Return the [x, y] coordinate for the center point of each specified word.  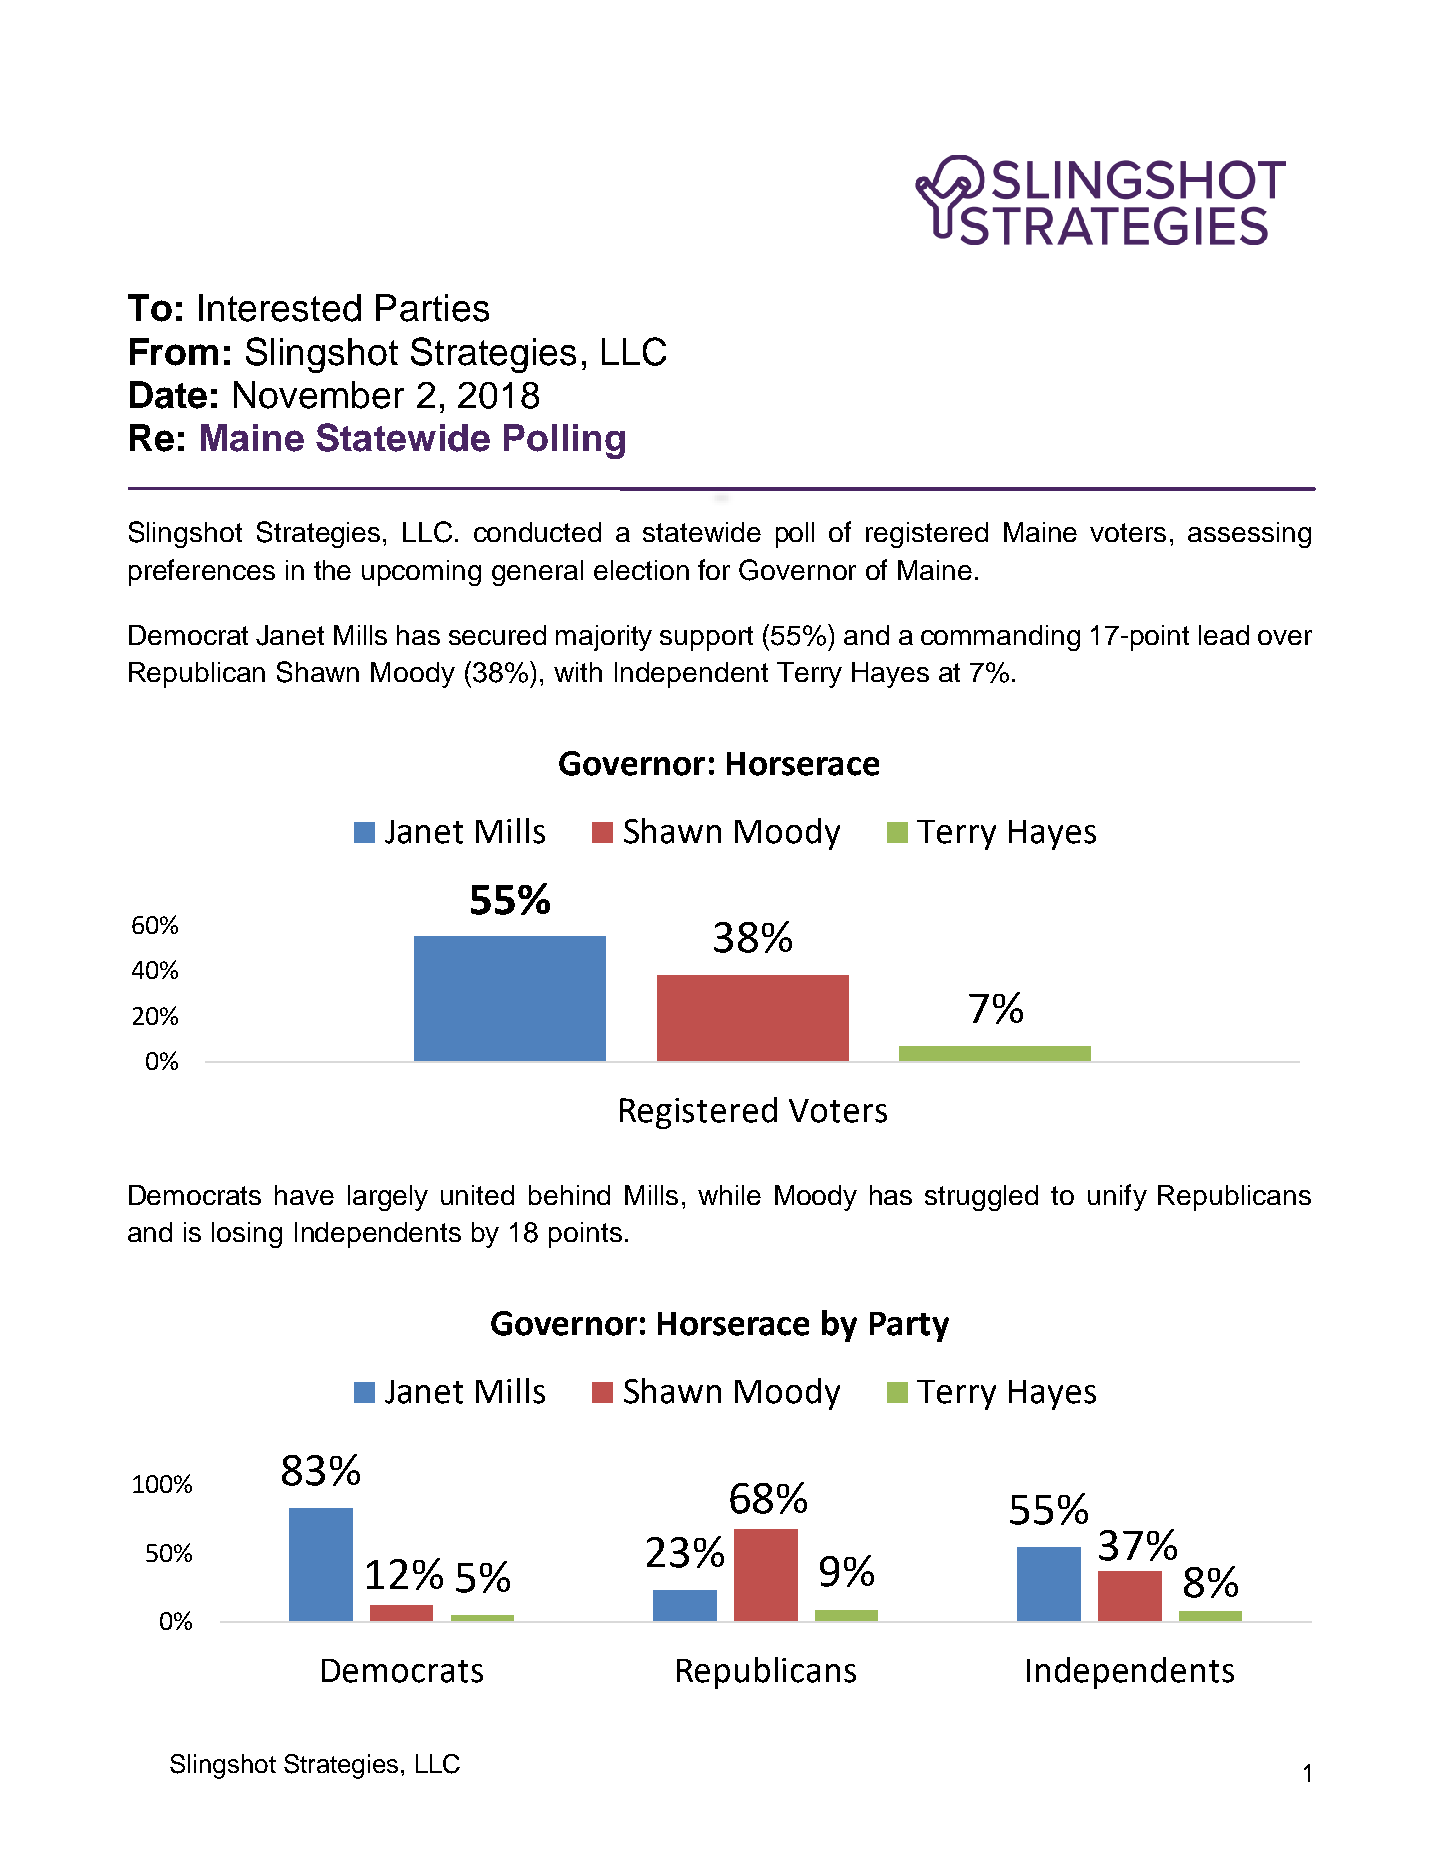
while [729, 1195]
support [706, 638]
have [304, 1195]
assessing [1249, 535]
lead [1224, 635]
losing [247, 1235]
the [332, 570]
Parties [432, 308]
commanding [1000, 638]
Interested [280, 308]
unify [1117, 1197]
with [578, 672]
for [714, 569]
